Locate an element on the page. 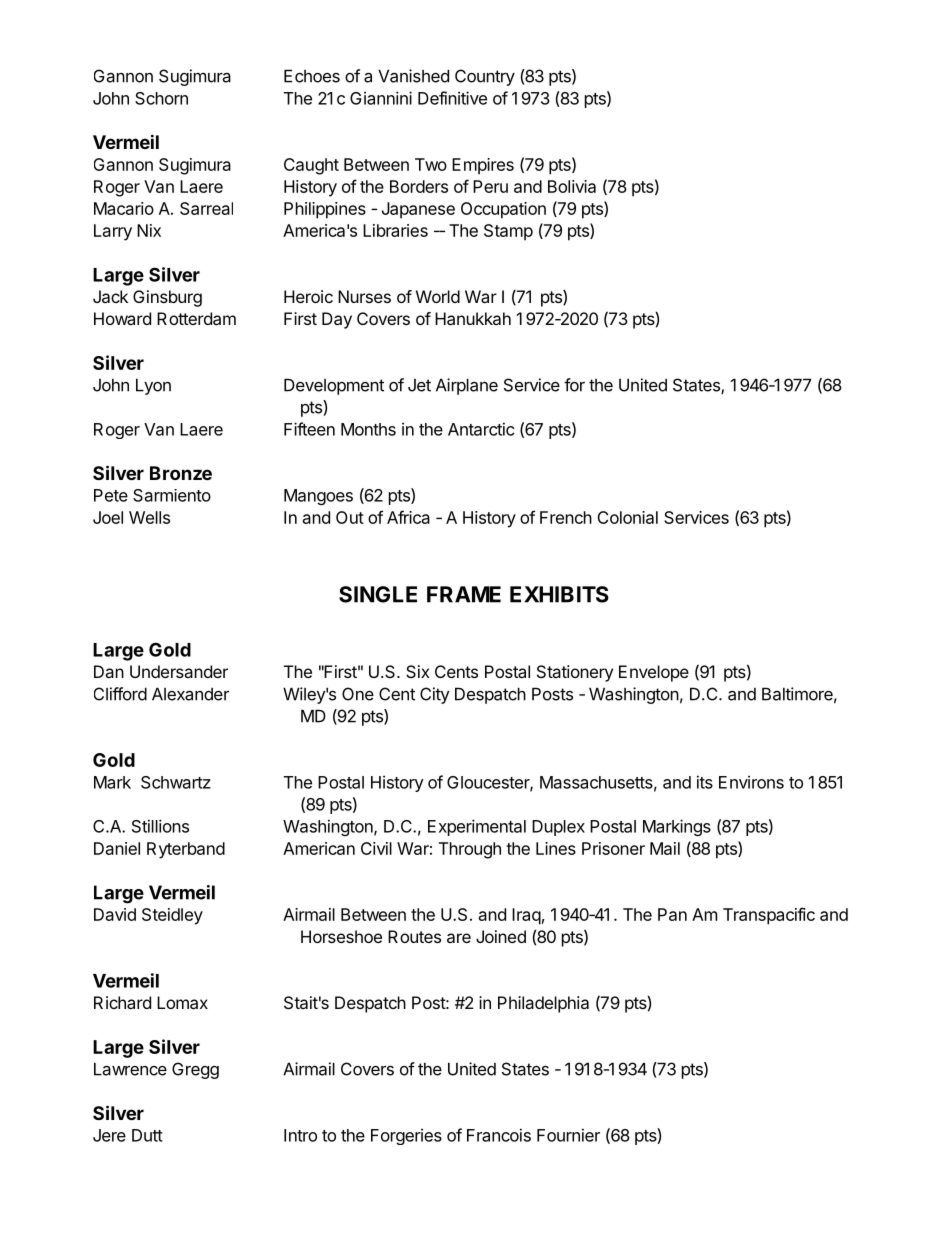 The height and width of the page is (1233, 952). Echoes is located at coordinates (312, 76).
